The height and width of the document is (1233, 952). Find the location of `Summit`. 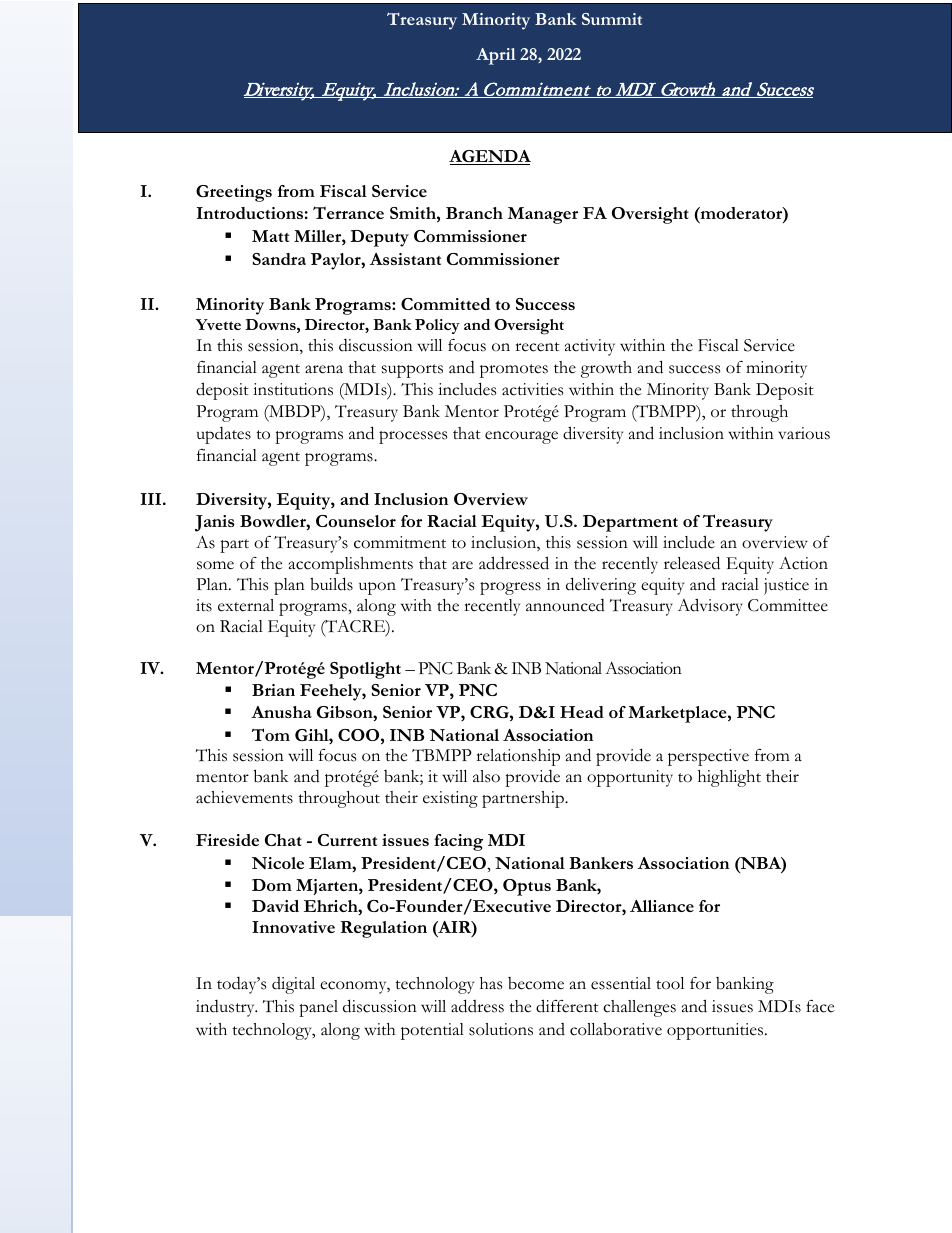

Summit is located at coordinates (612, 19).
